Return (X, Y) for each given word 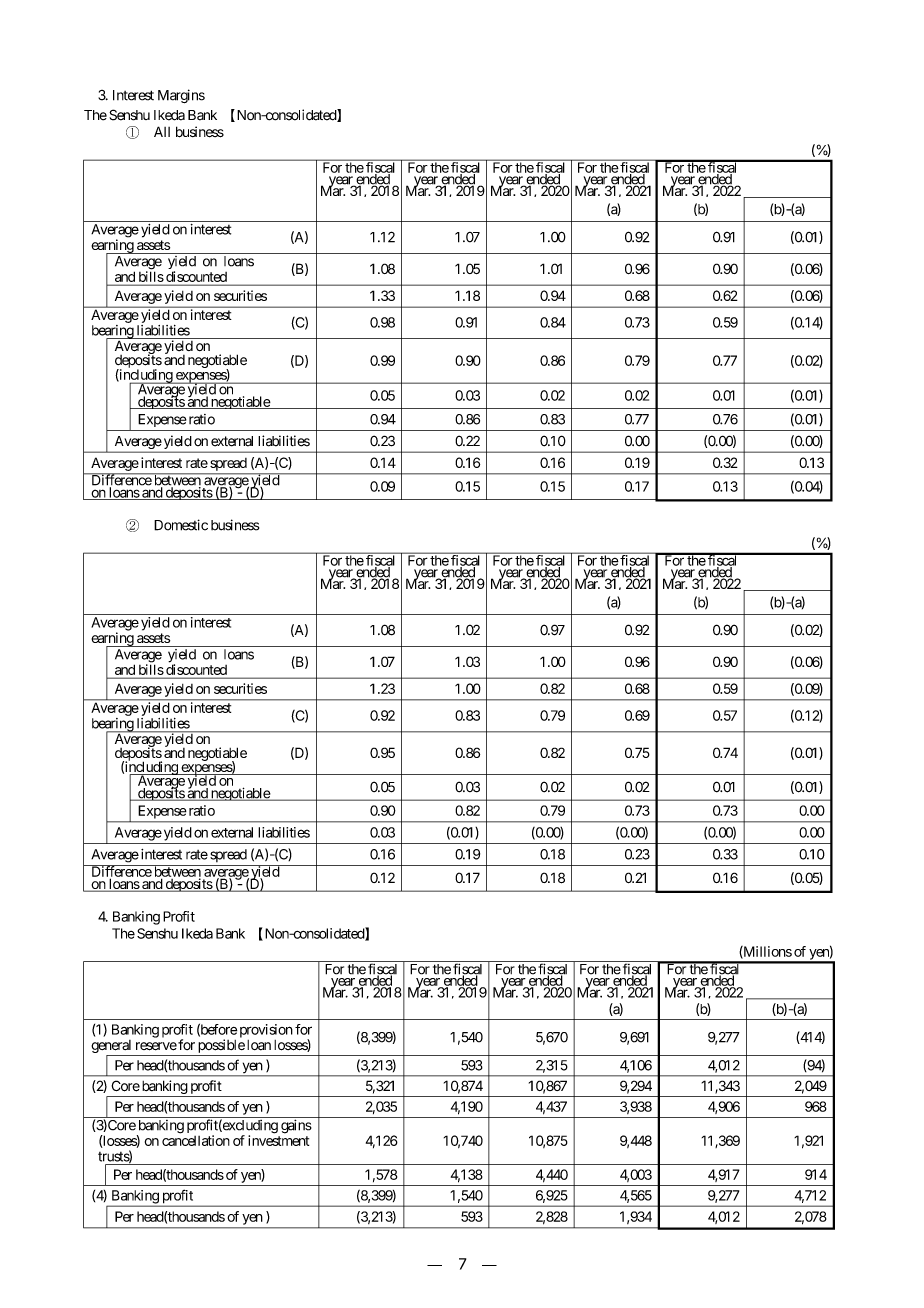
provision (266, 1031)
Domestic (181, 525)
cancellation (196, 1140)
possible (221, 1047)
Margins (181, 96)
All (162, 131)
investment (278, 1140)
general (112, 1048)
